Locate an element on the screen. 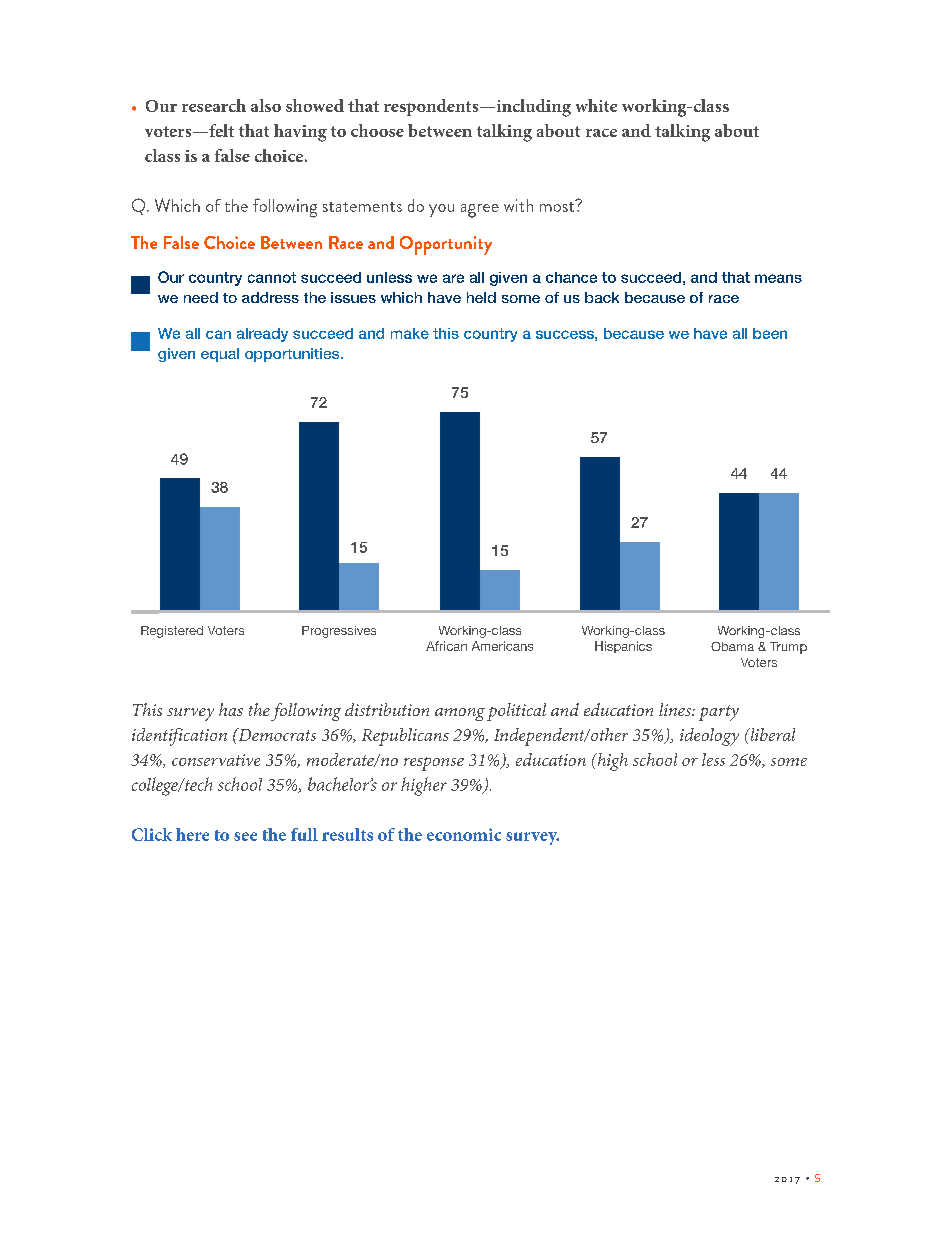 This screenshot has height=1233, width=952. African is located at coordinates (446, 646).
